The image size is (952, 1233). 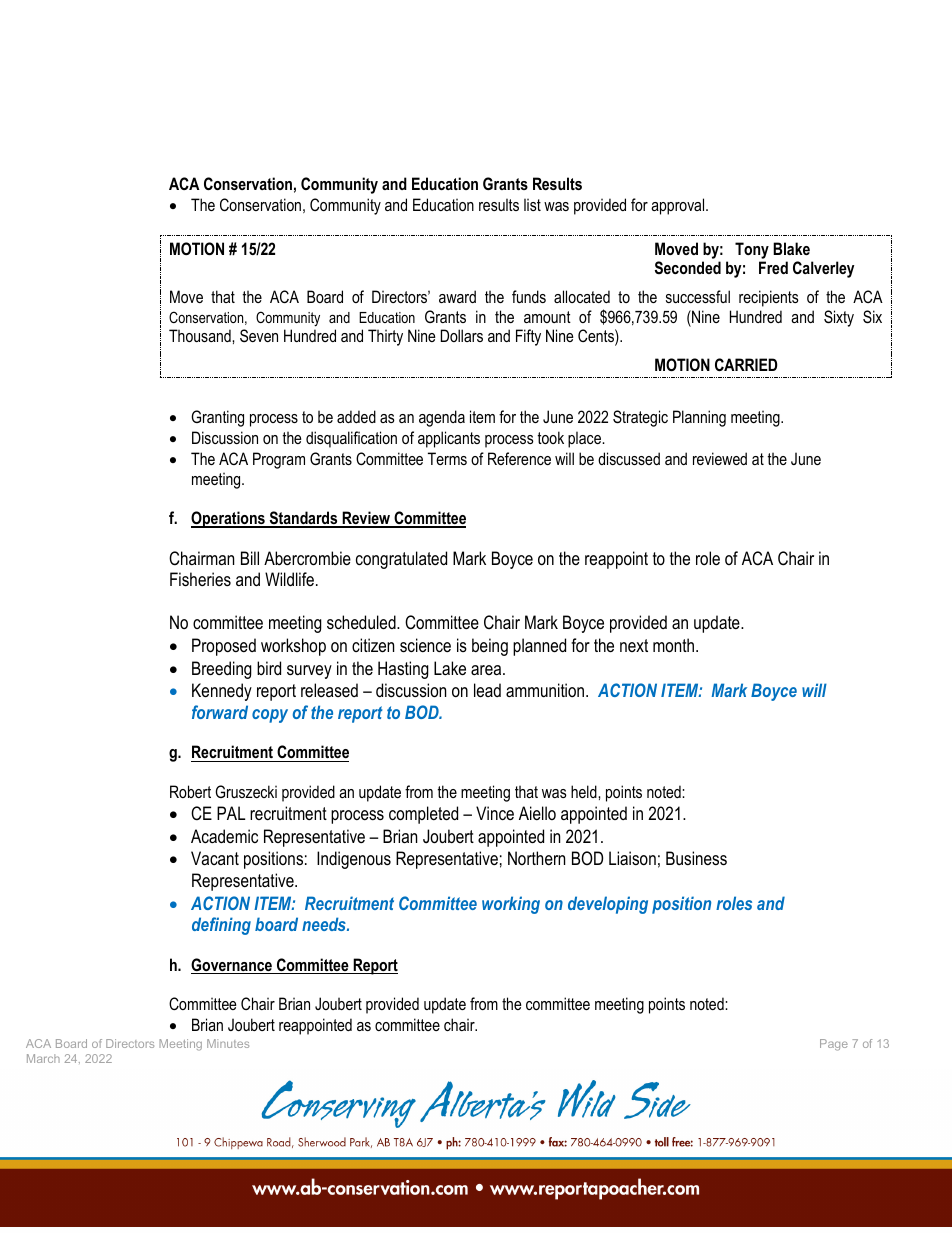 What do you see at coordinates (425, 645) in the screenshot?
I see `science` at bounding box center [425, 645].
